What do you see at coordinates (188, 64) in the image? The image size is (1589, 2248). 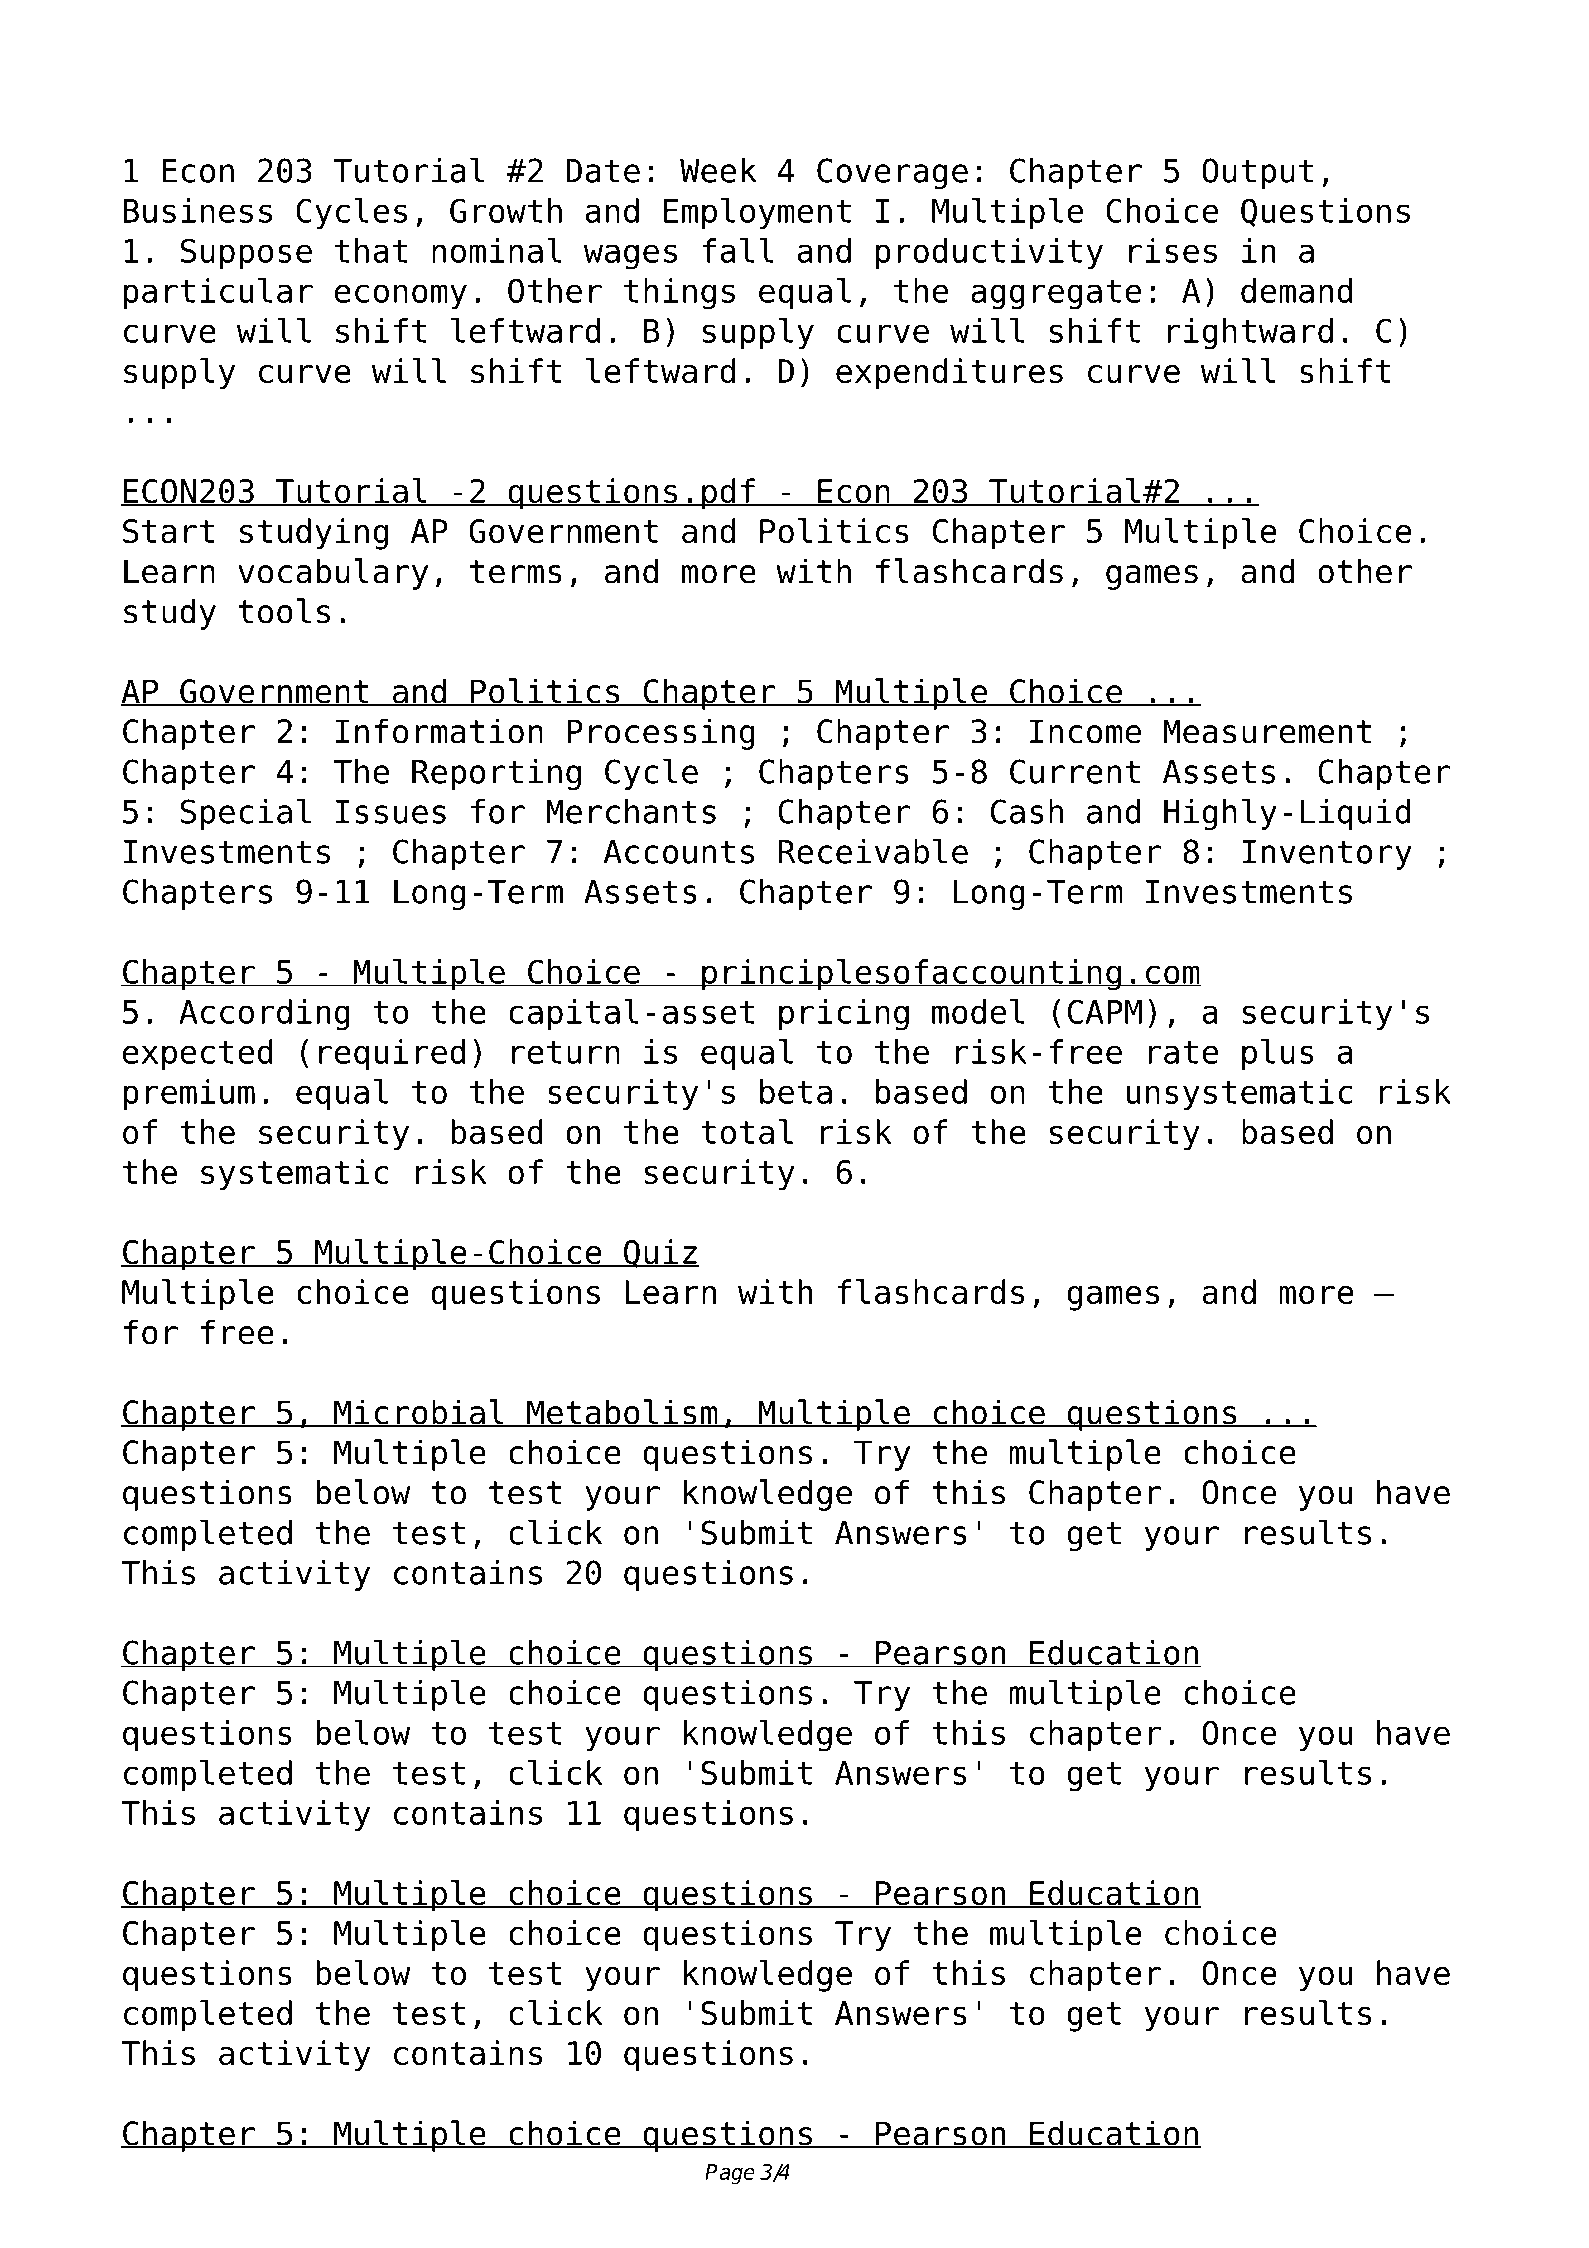 I see `Access` at bounding box center [188, 64].
